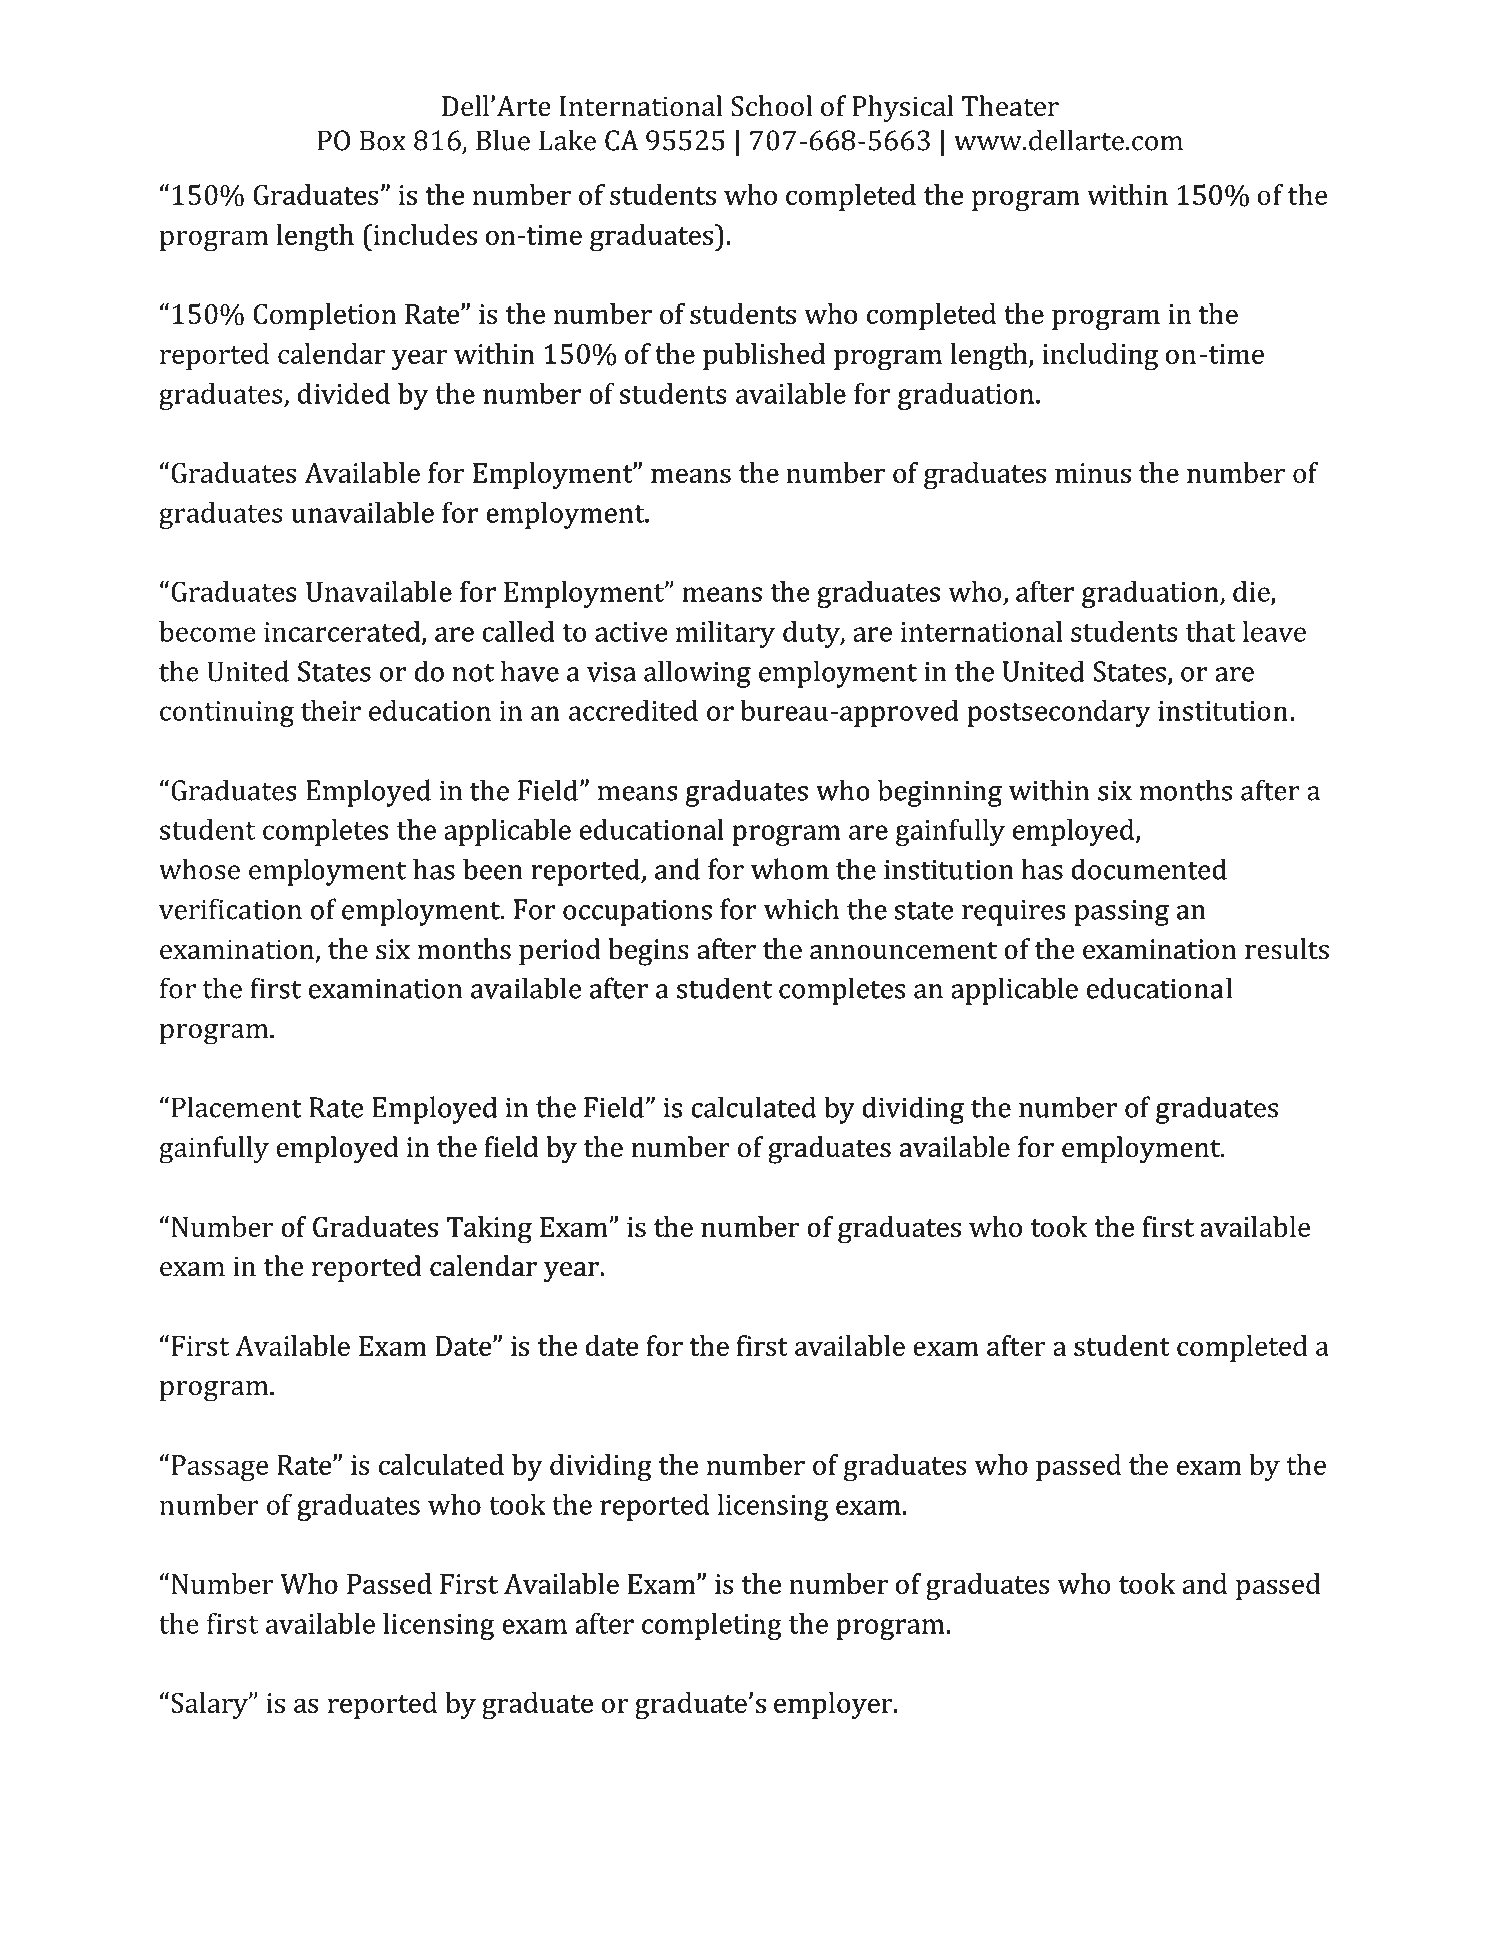 Image resolution: width=1501 pixels, height=1942 pixels. I want to click on Sch, so click(752, 106).
